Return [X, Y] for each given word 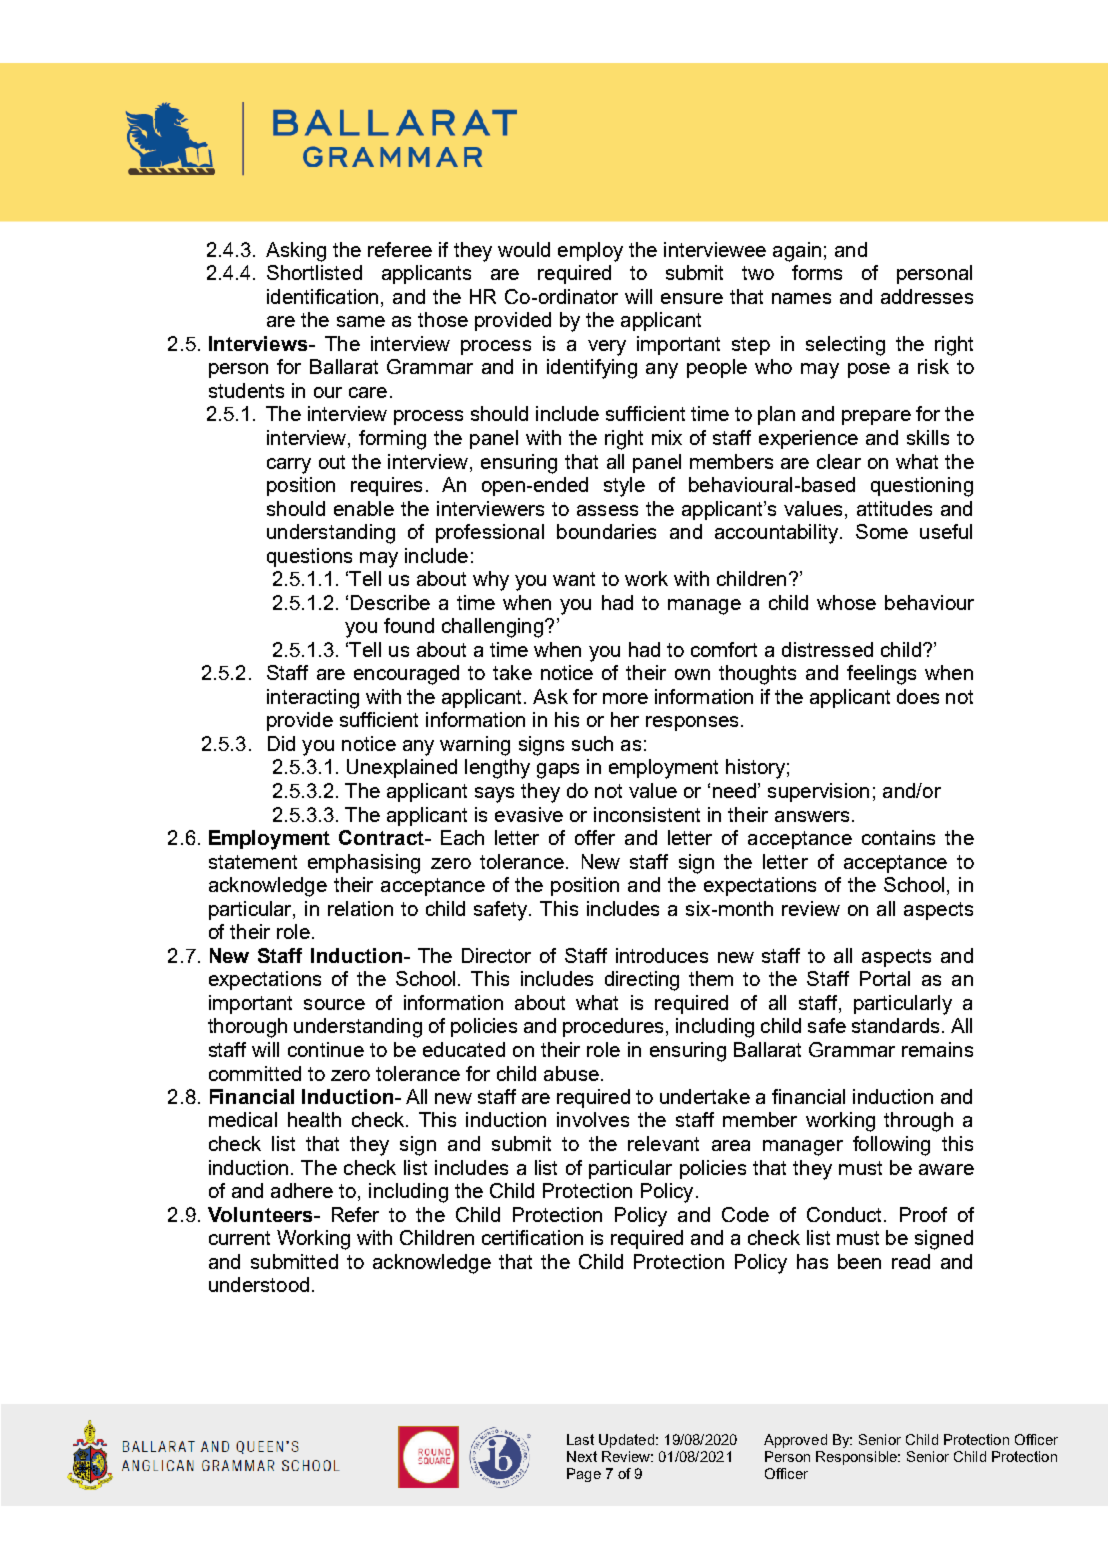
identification [322, 296]
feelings [881, 675]
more [625, 698]
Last [580, 1439]
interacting [313, 699]
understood [259, 1284]
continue [326, 1049]
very [607, 348]
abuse [571, 1073]
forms [817, 272]
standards [895, 1025]
